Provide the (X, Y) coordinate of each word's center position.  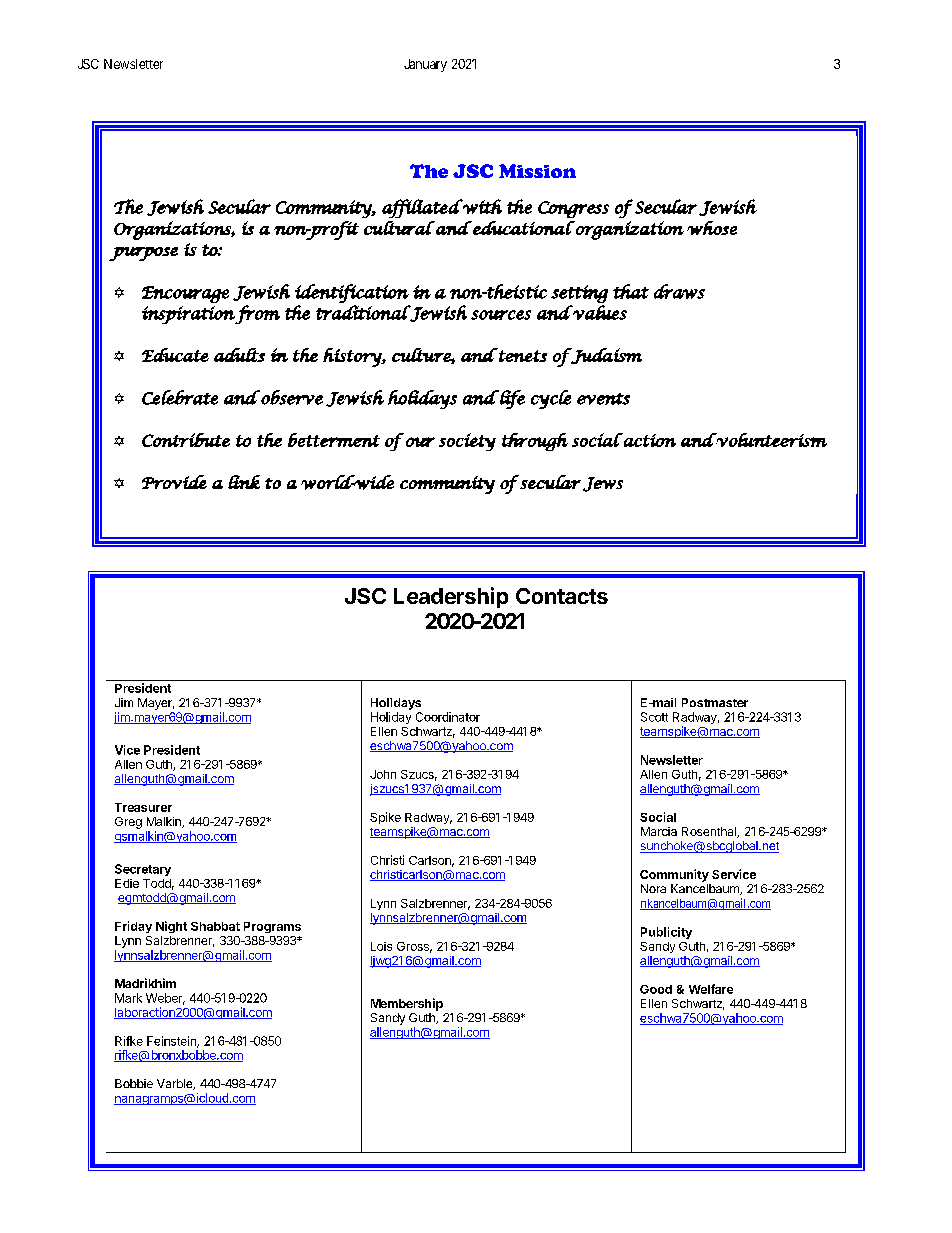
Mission (537, 171)
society (467, 442)
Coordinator (448, 717)
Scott (654, 717)
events (603, 399)
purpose (143, 254)
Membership (407, 1004)
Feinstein (172, 1042)
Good (656, 989)
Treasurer (143, 807)
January (425, 65)
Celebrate (180, 397)
